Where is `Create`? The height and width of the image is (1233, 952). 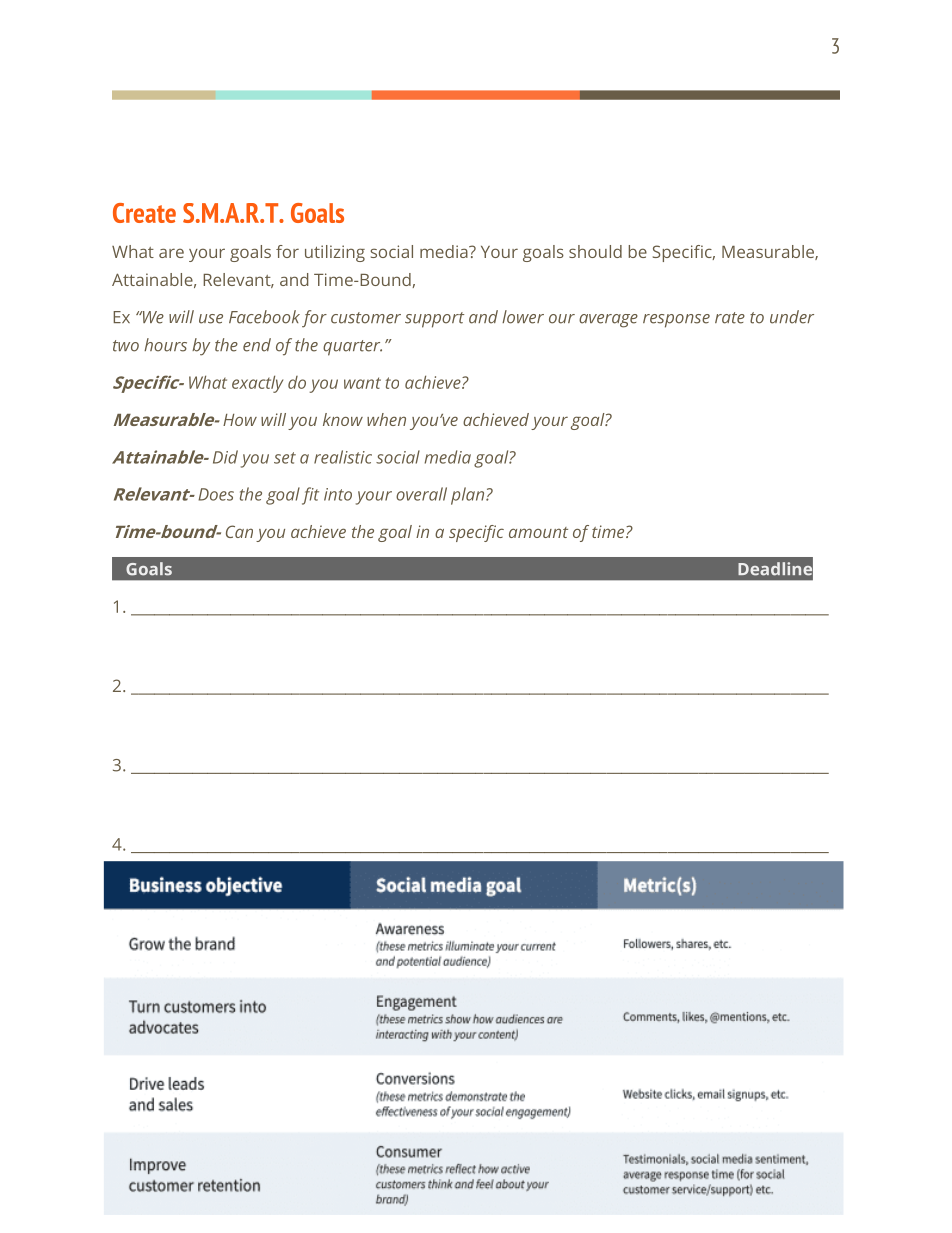
Create is located at coordinates (144, 213).
